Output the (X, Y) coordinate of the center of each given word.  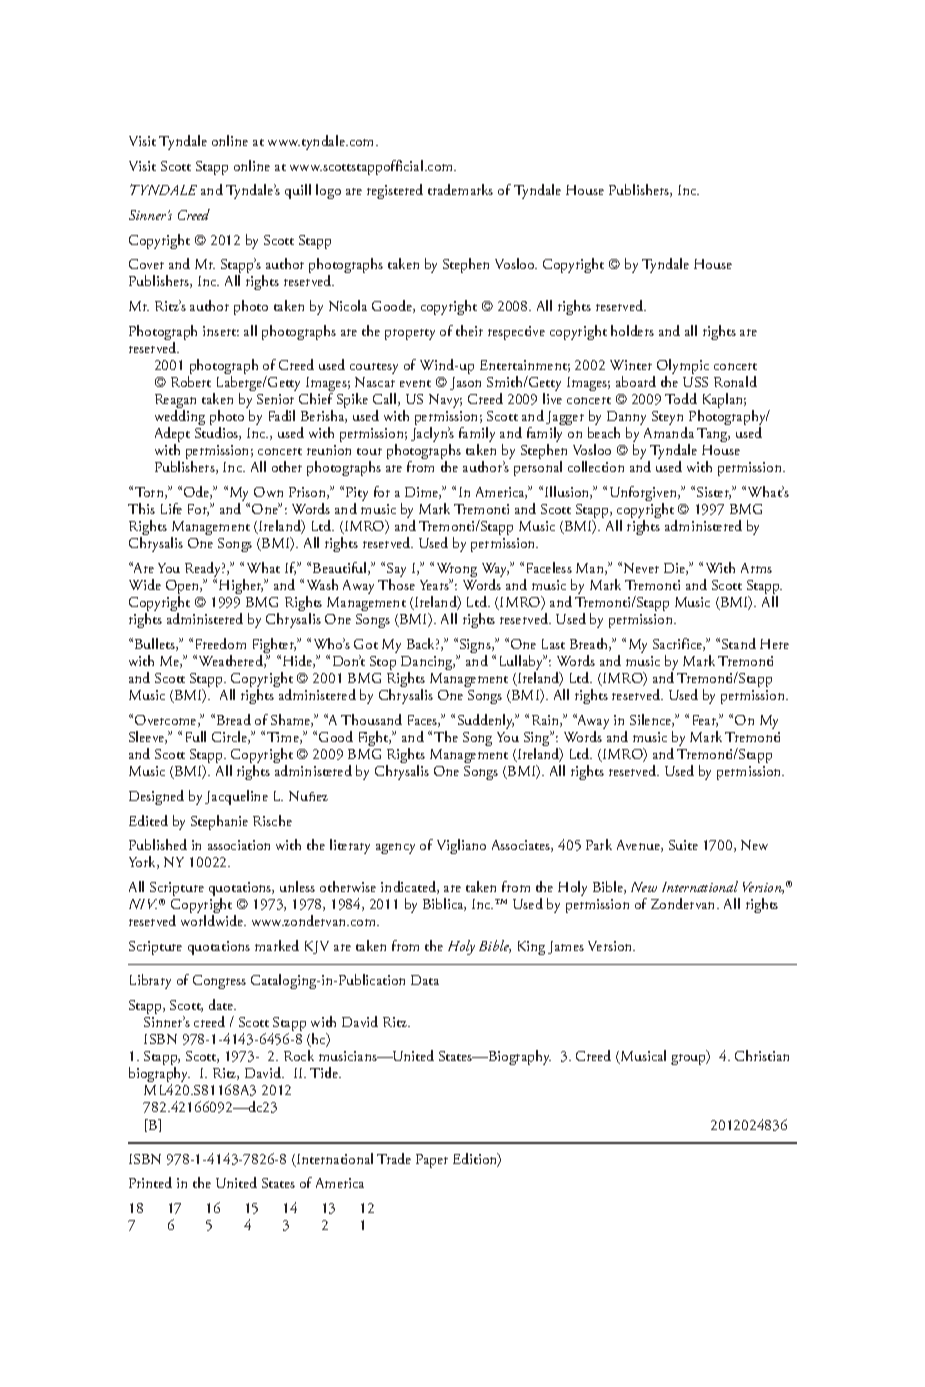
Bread (234, 719)
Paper (432, 1161)
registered (395, 191)
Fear (705, 721)
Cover (146, 264)
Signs (476, 647)
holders (632, 330)
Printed (150, 1182)
